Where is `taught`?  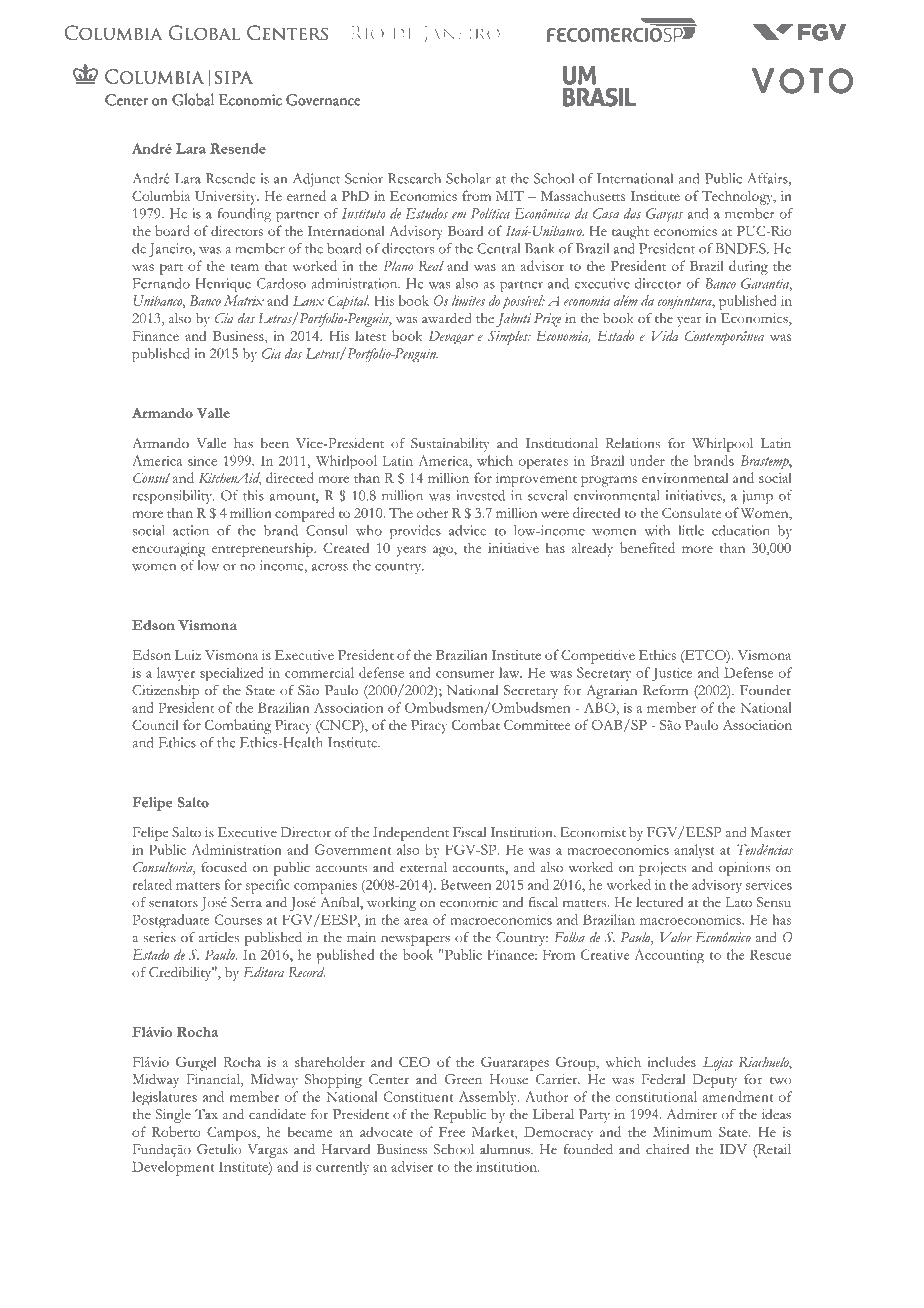 taught is located at coordinates (630, 232).
